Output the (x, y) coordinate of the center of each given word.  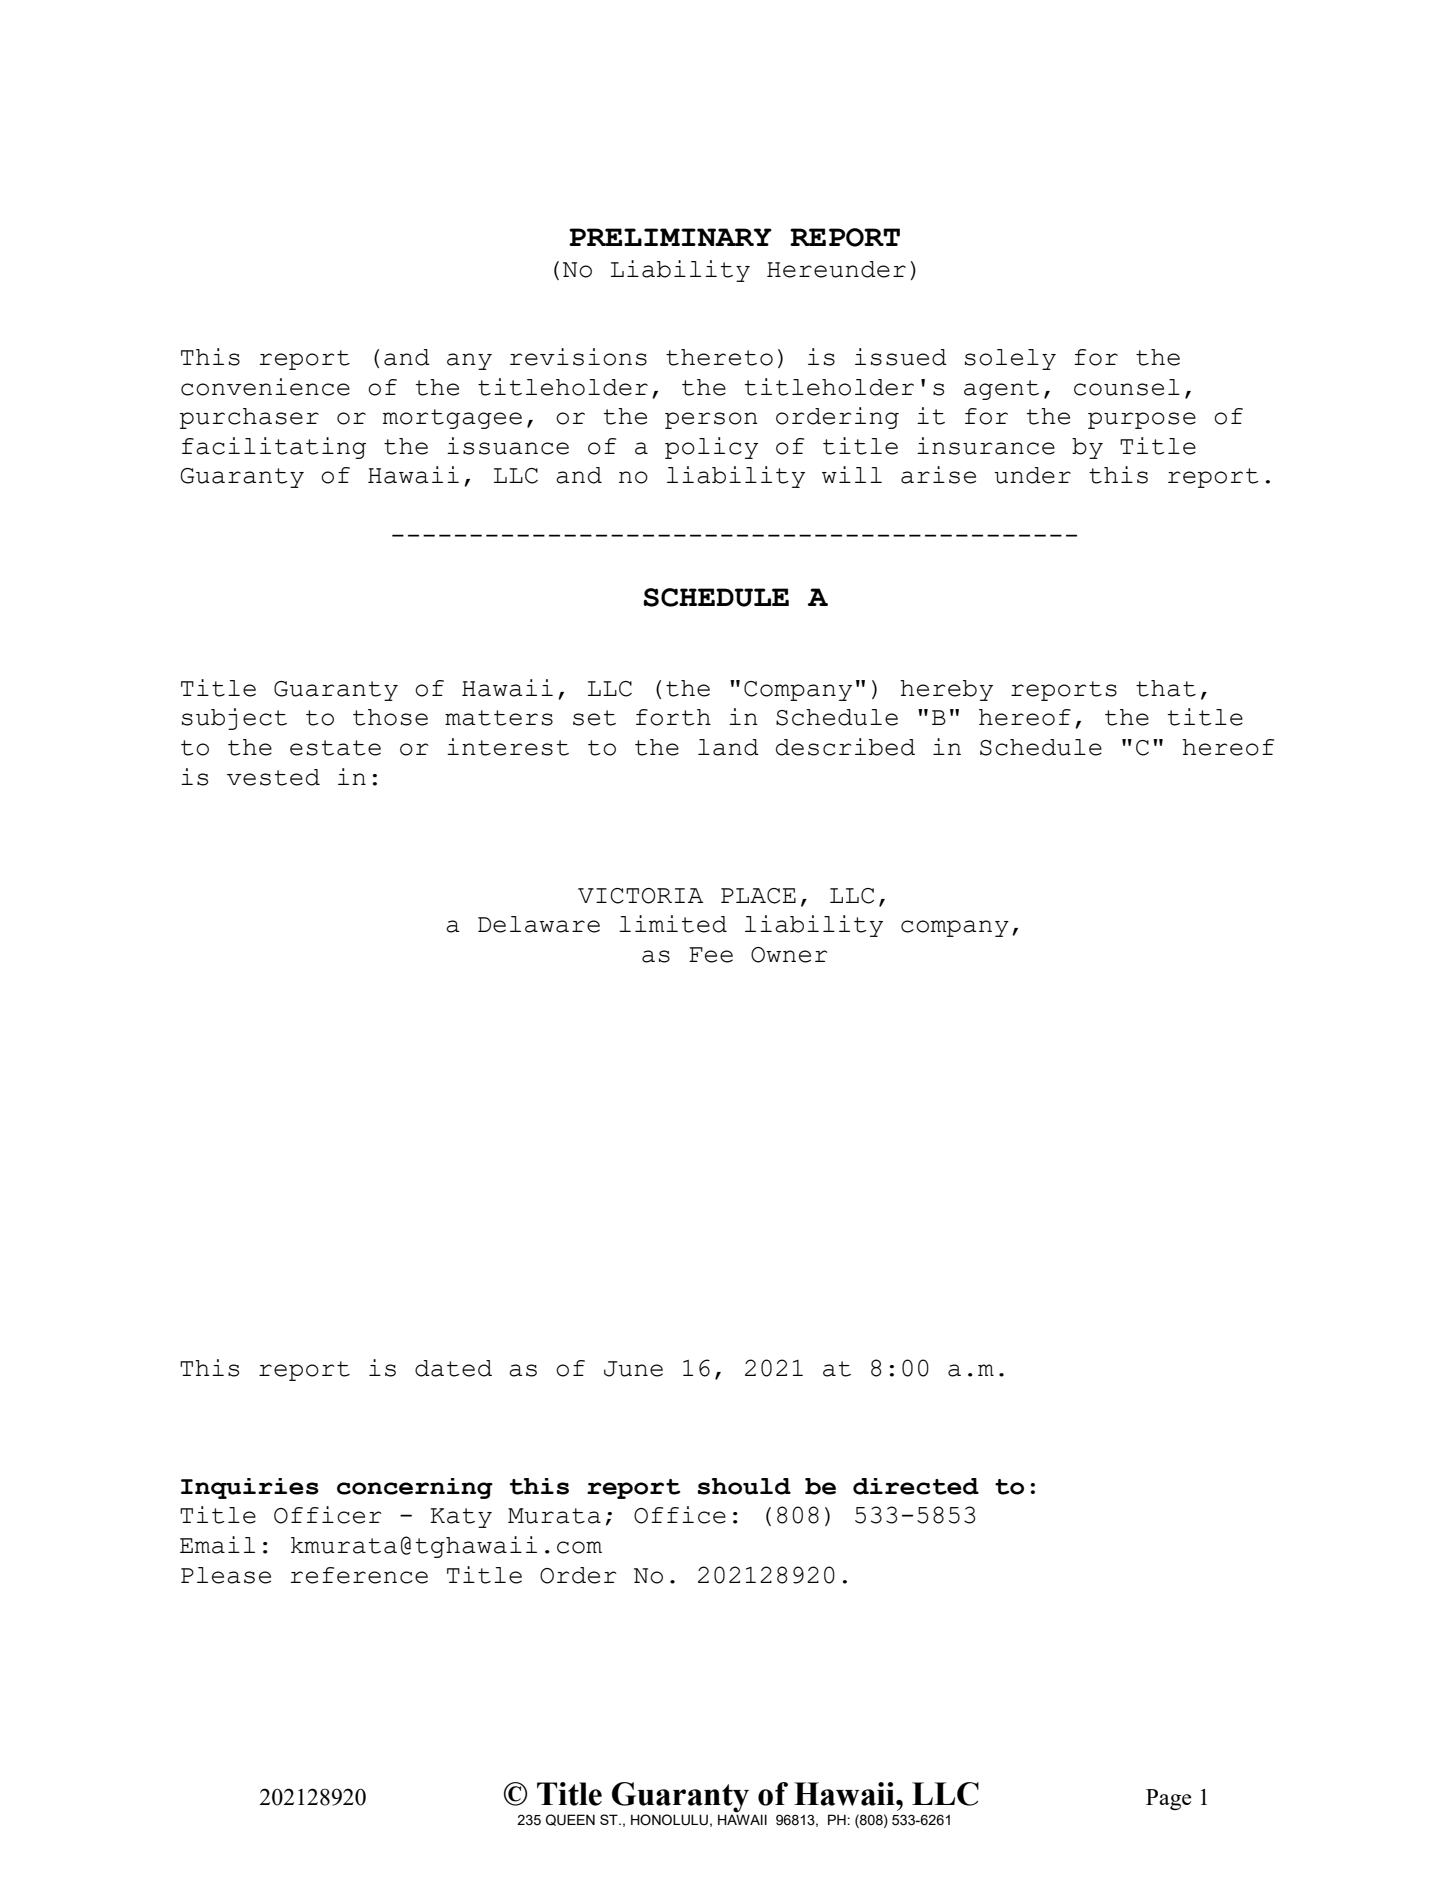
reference (359, 1575)
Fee (711, 955)
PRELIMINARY (670, 237)
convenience (265, 387)
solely (1010, 359)
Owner (789, 955)
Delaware (539, 924)
